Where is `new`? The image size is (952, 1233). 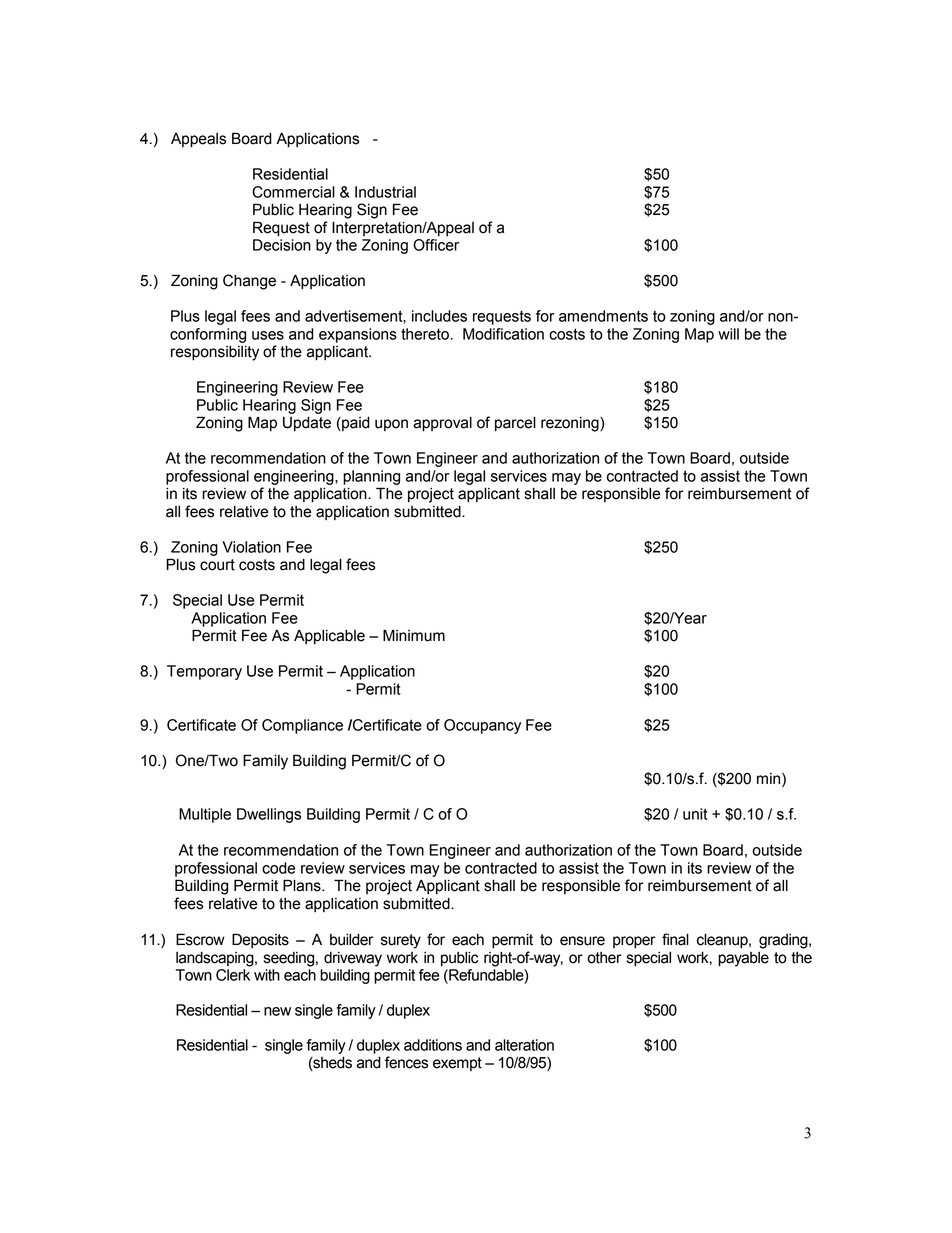
new is located at coordinates (277, 1011).
